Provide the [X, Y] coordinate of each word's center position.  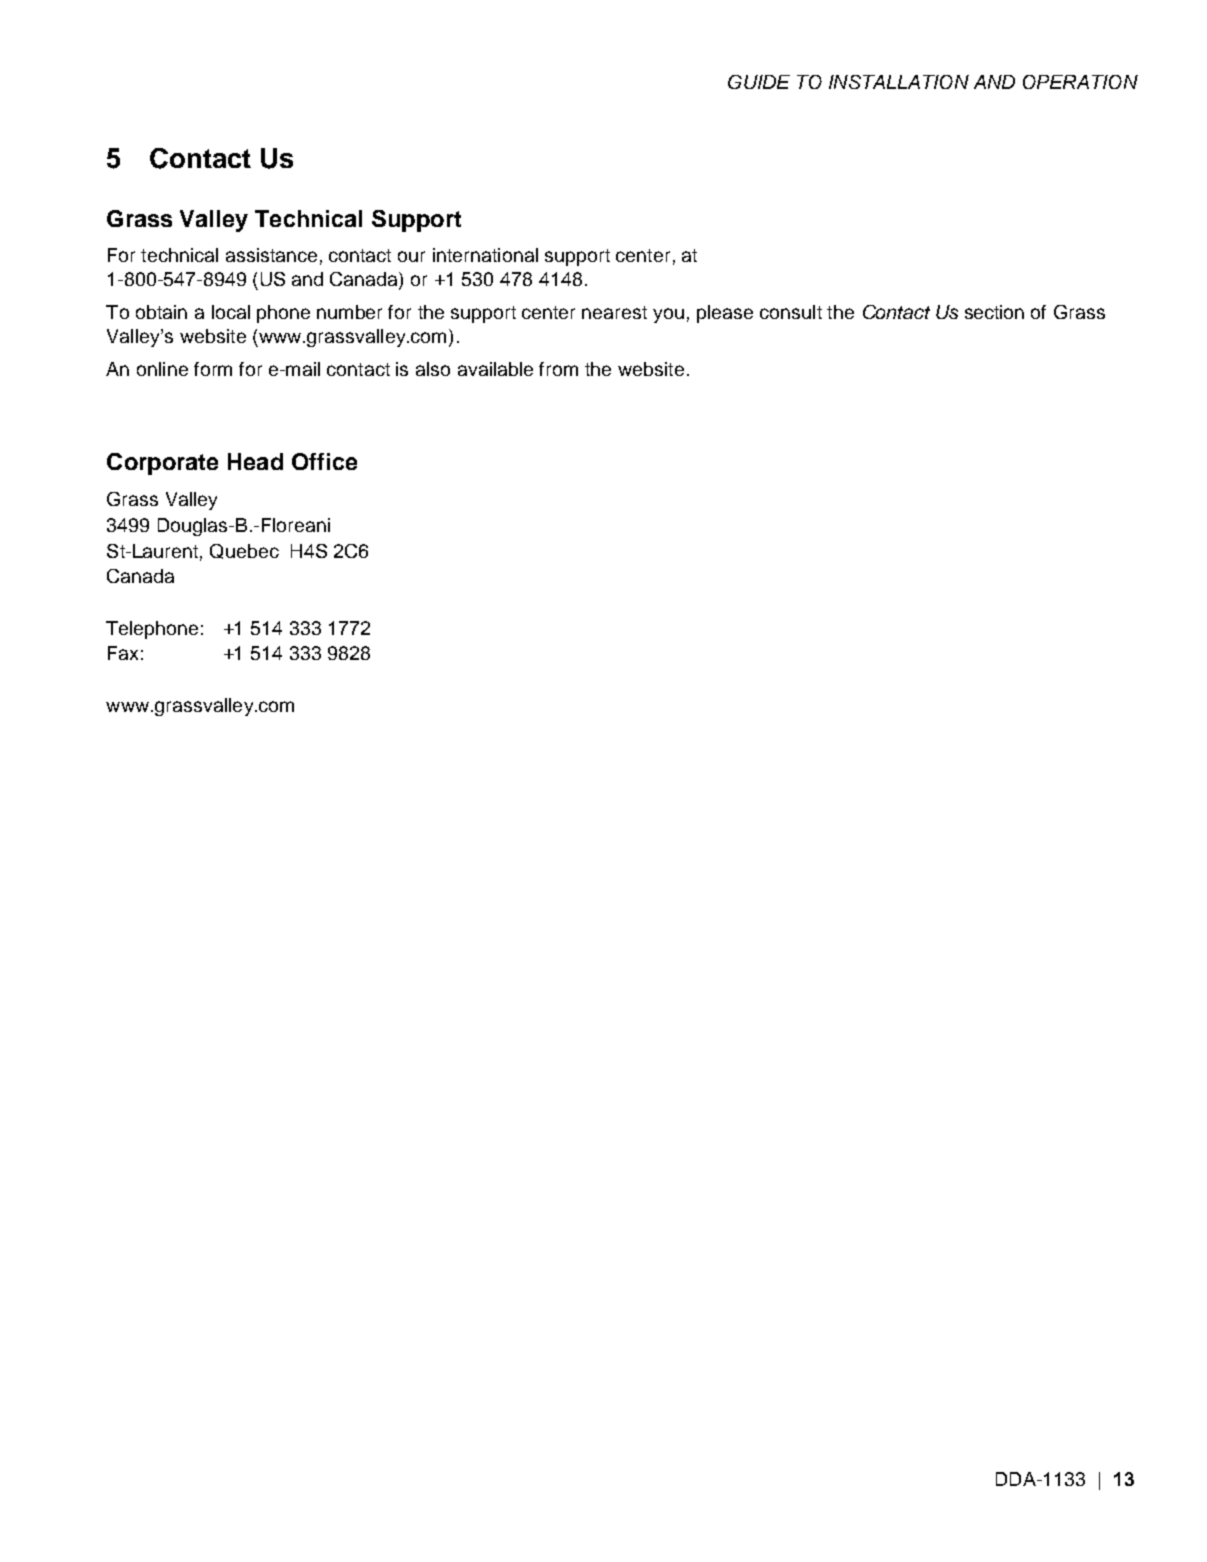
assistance [271, 255]
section [994, 312]
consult [791, 312]
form [213, 369]
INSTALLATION [899, 82]
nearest [614, 312]
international [485, 255]
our [411, 256]
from [558, 369]
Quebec [244, 551]
